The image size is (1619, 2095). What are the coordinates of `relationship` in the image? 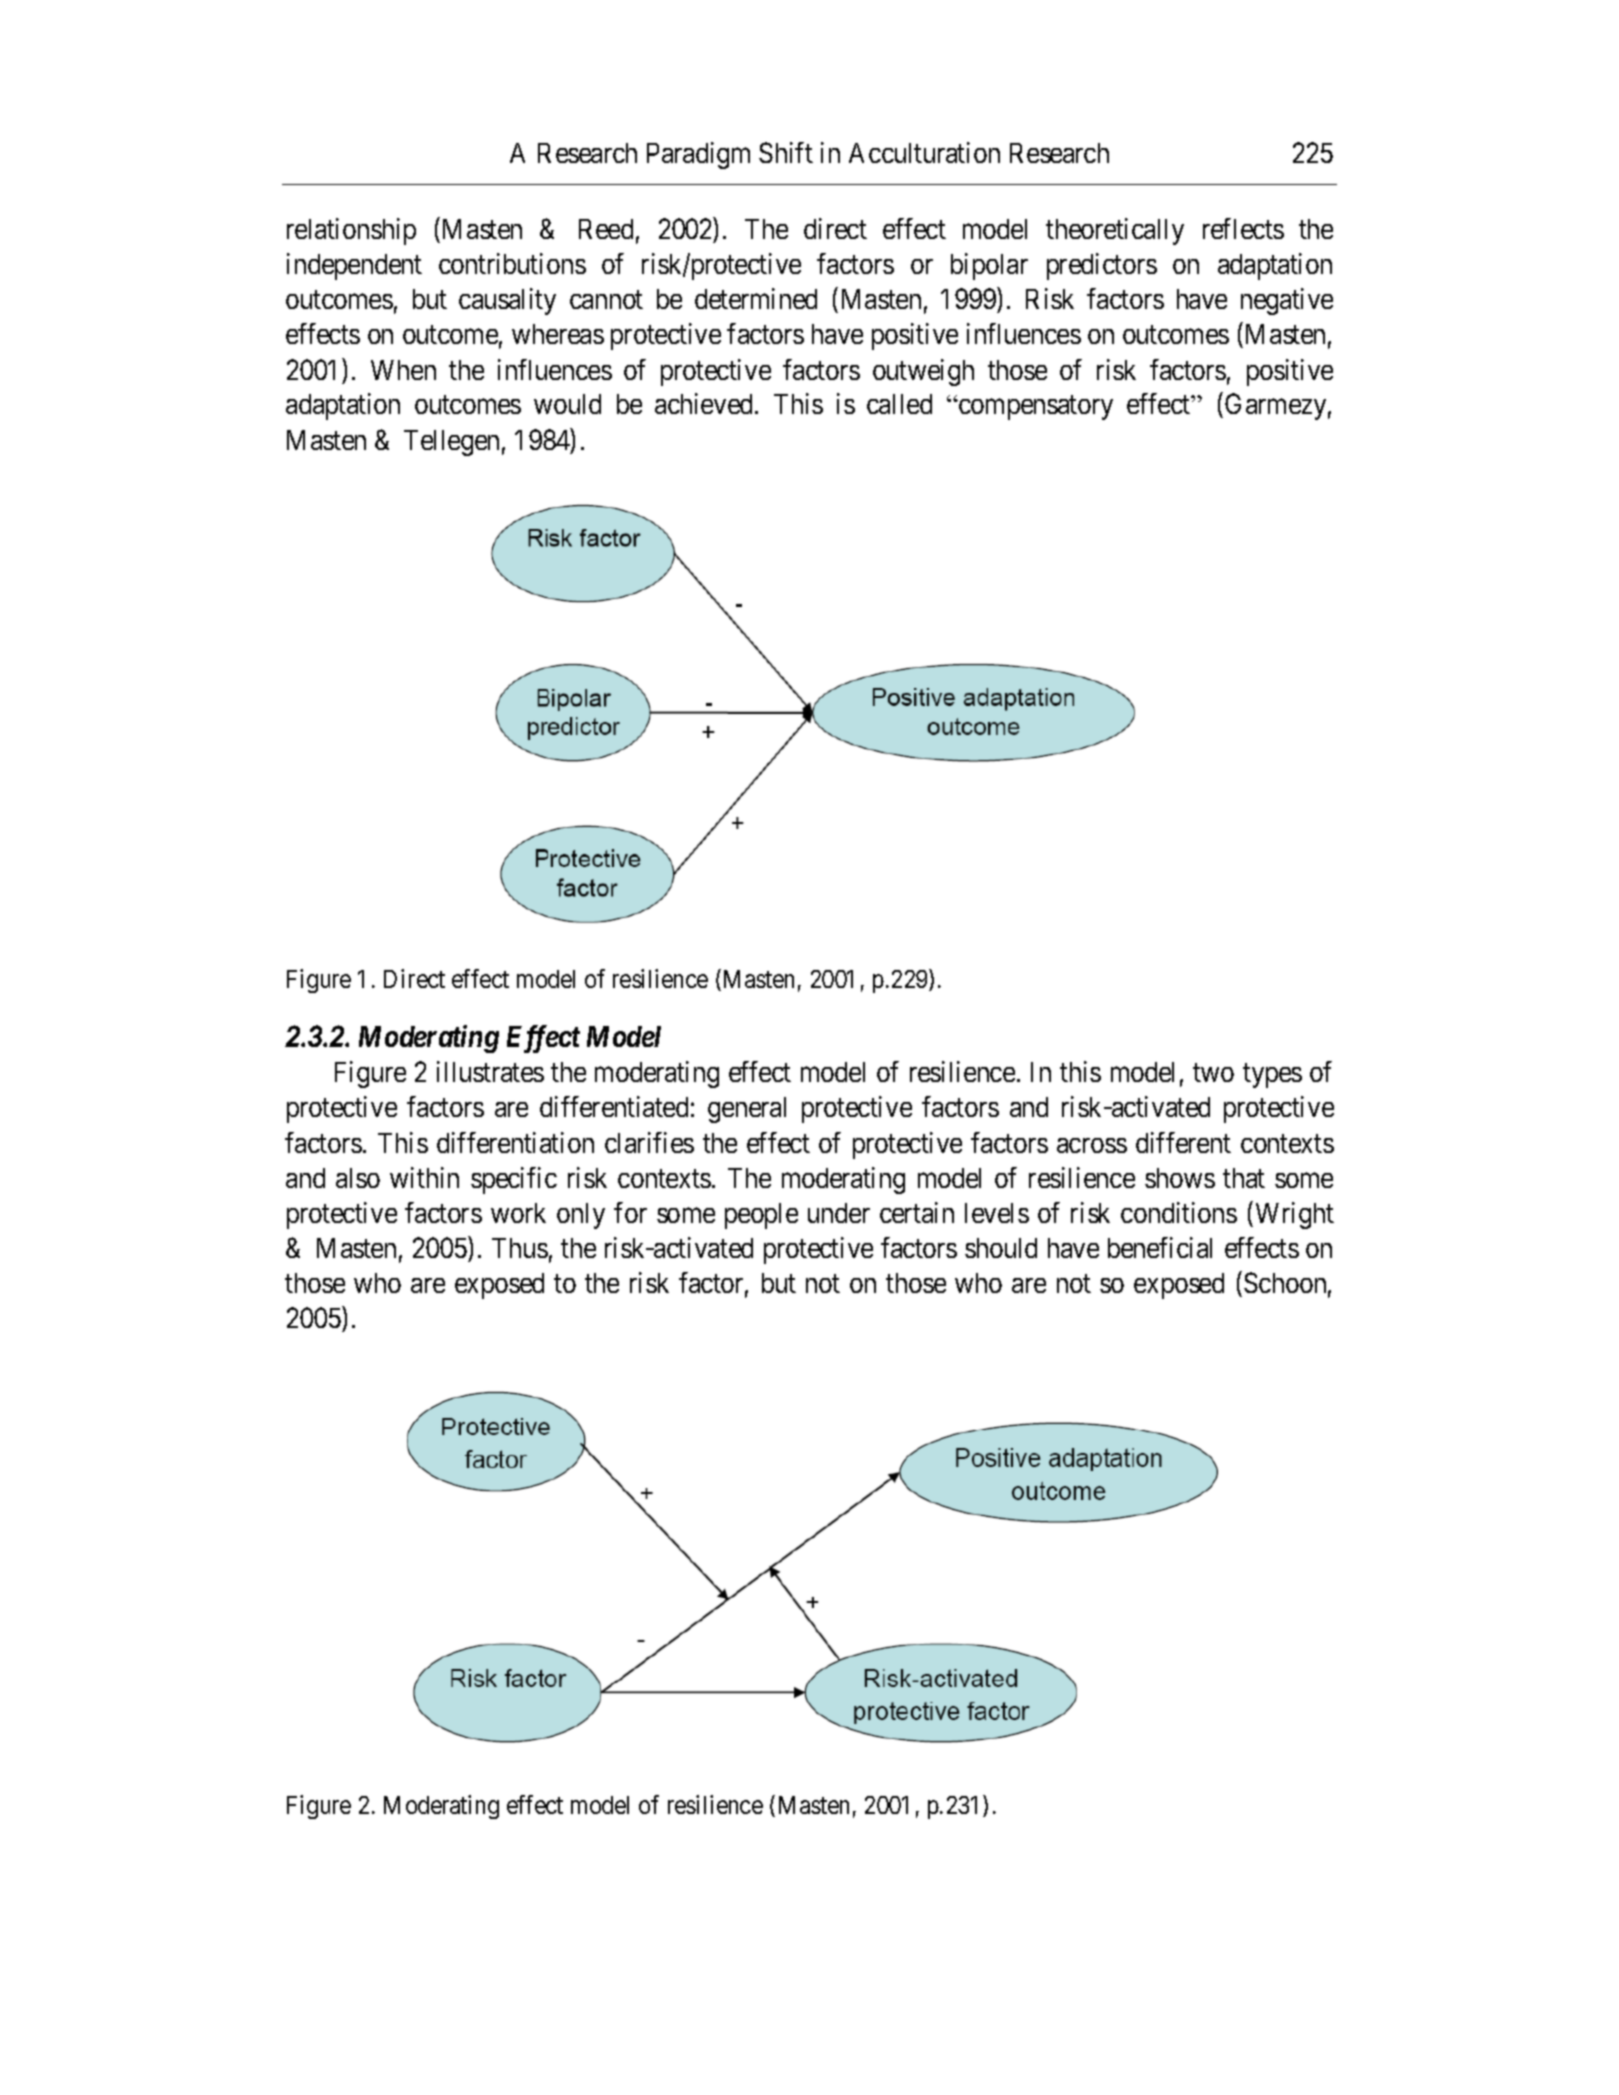 It's located at (351, 231).
